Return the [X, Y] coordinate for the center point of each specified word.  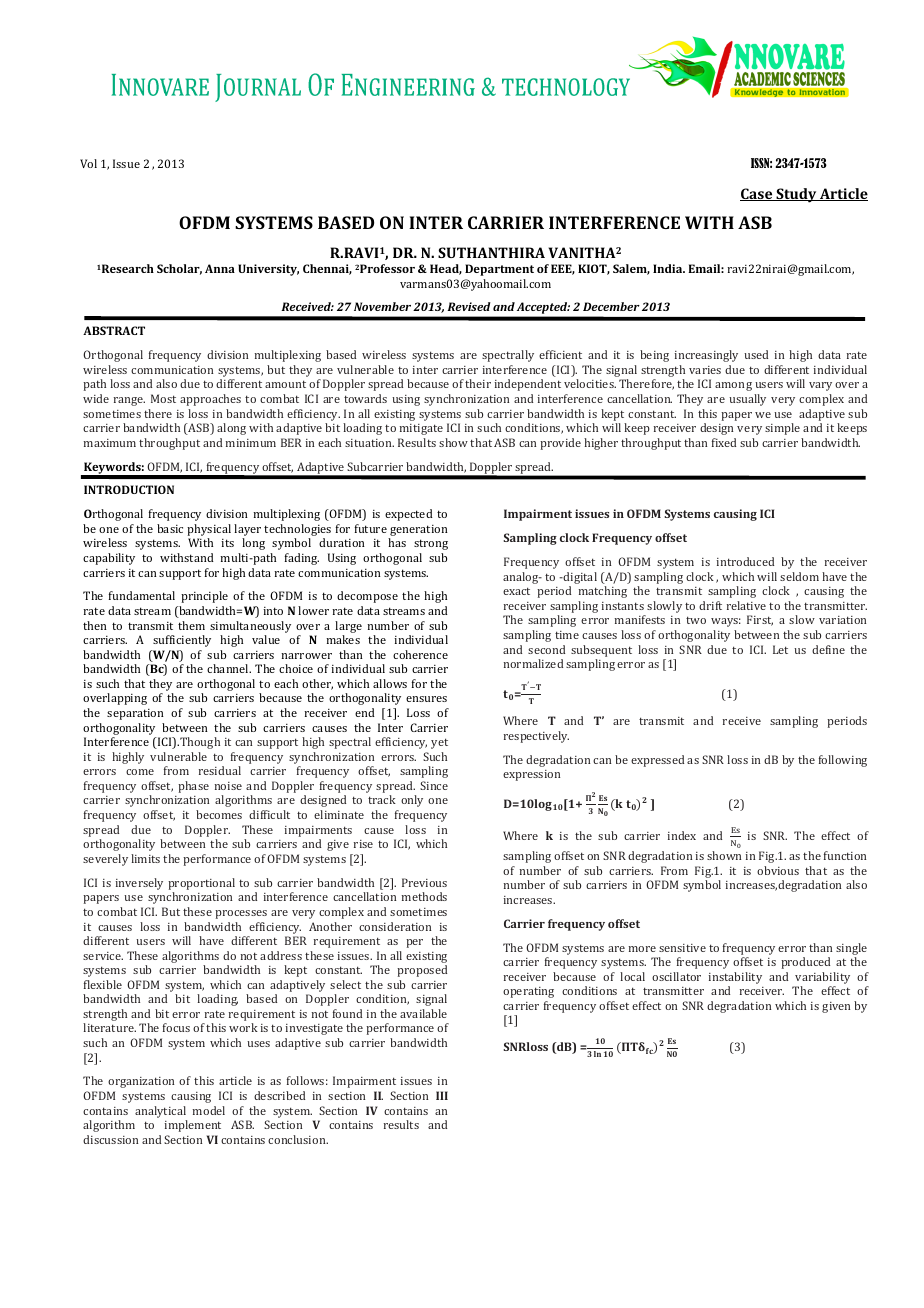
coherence [420, 654]
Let [780, 649]
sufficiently [182, 641]
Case [757, 194]
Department [499, 270]
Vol [88, 163]
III [442, 1095]
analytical [160, 1112]
